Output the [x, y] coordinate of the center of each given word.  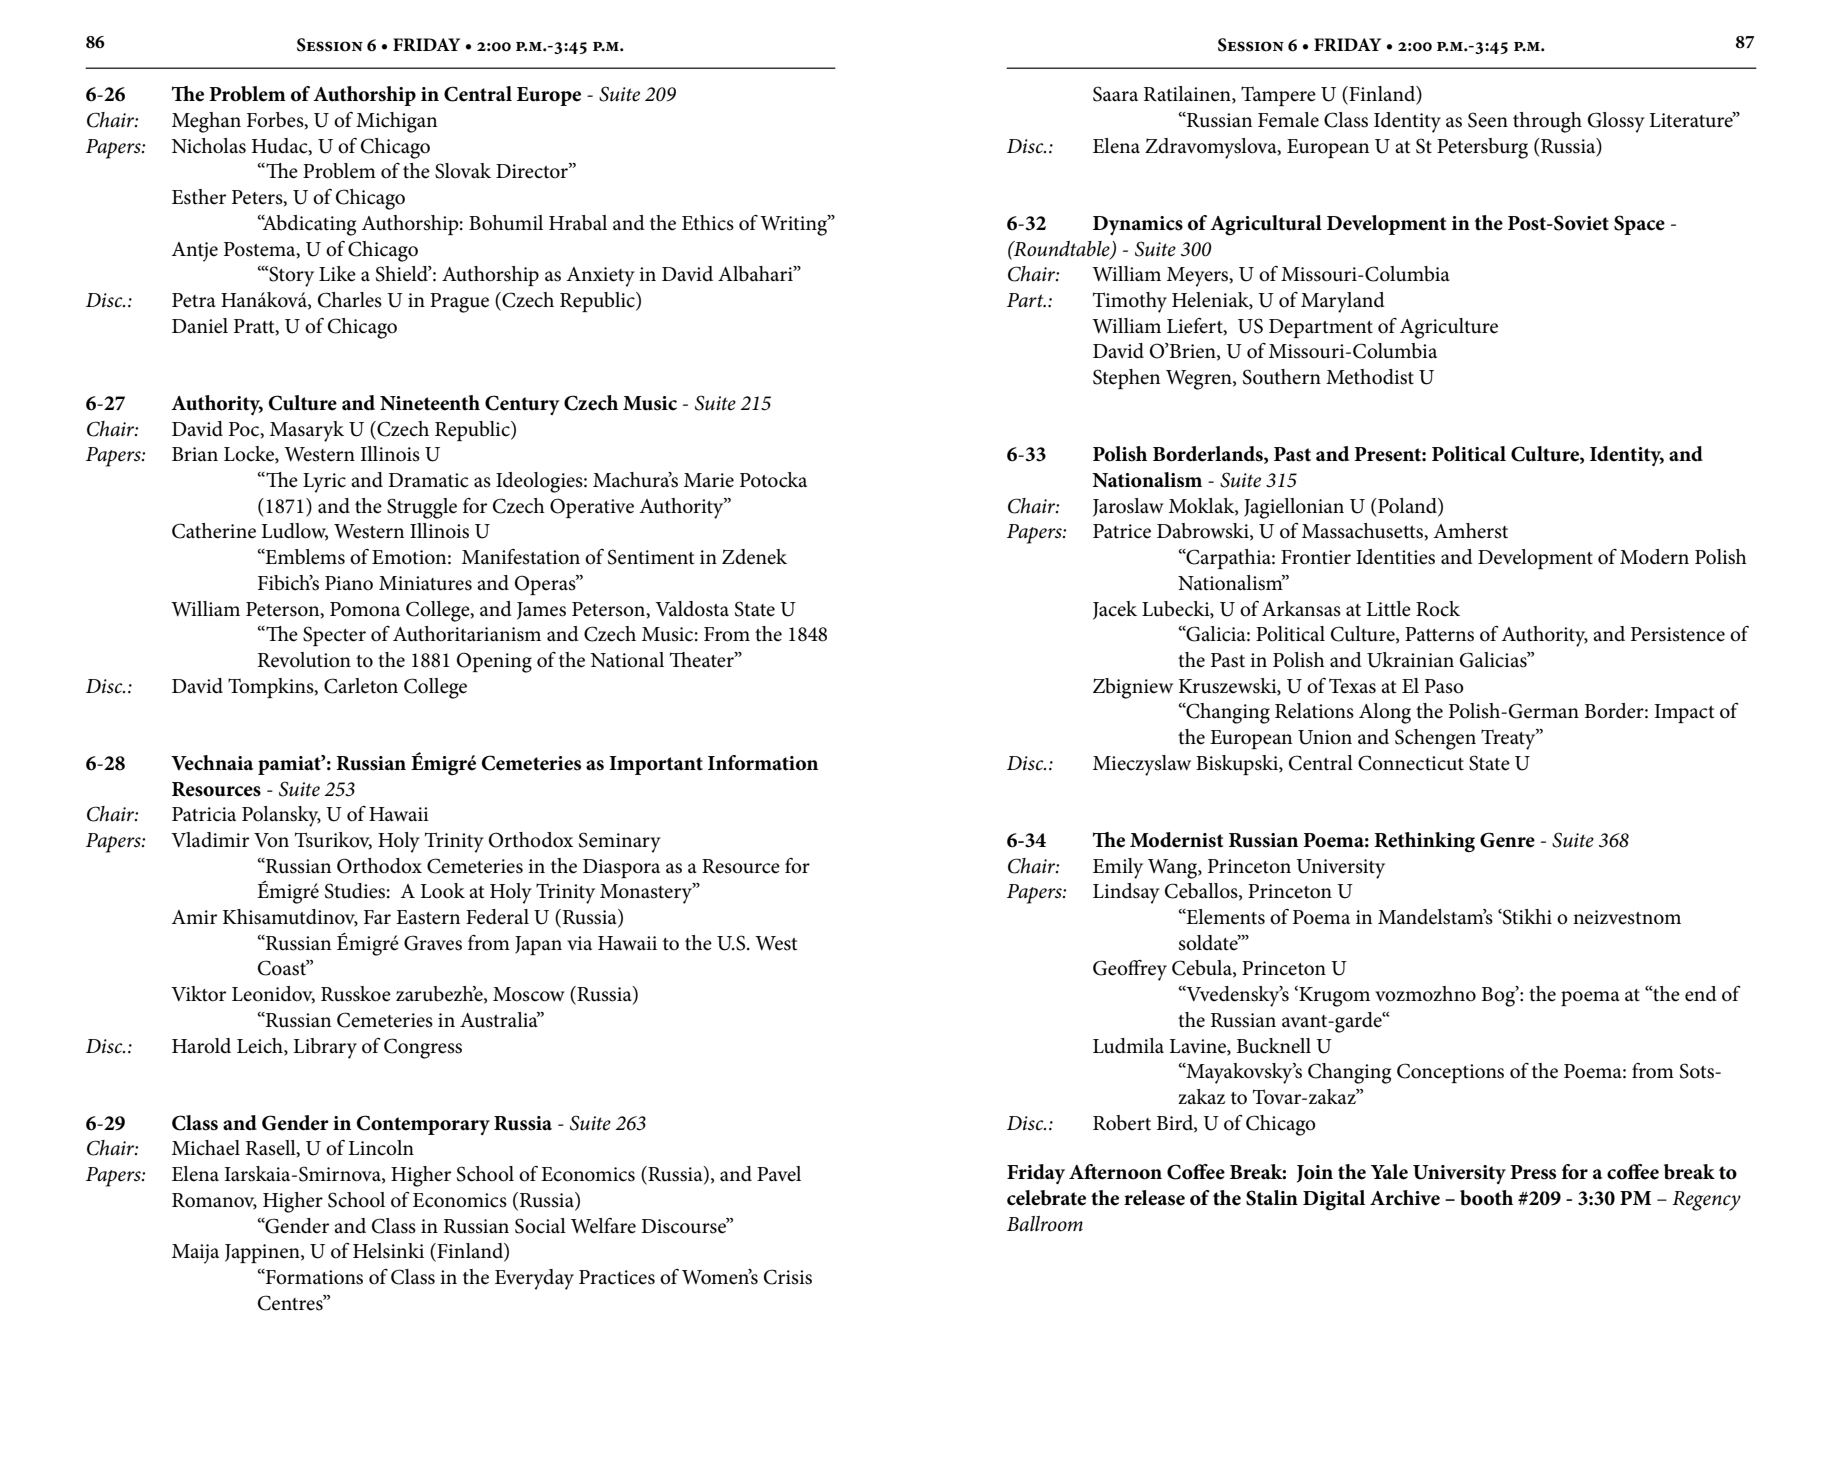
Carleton [361, 686]
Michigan [396, 122]
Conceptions [1450, 1073]
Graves [433, 943]
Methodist [1370, 377]
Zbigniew [1133, 688]
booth [1486, 1198]
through [1547, 122]
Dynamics [1138, 225]
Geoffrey [1130, 970]
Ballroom [1045, 1224]
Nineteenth [430, 403]
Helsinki [388, 1251]
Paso [1444, 686]
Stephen [1126, 379]
